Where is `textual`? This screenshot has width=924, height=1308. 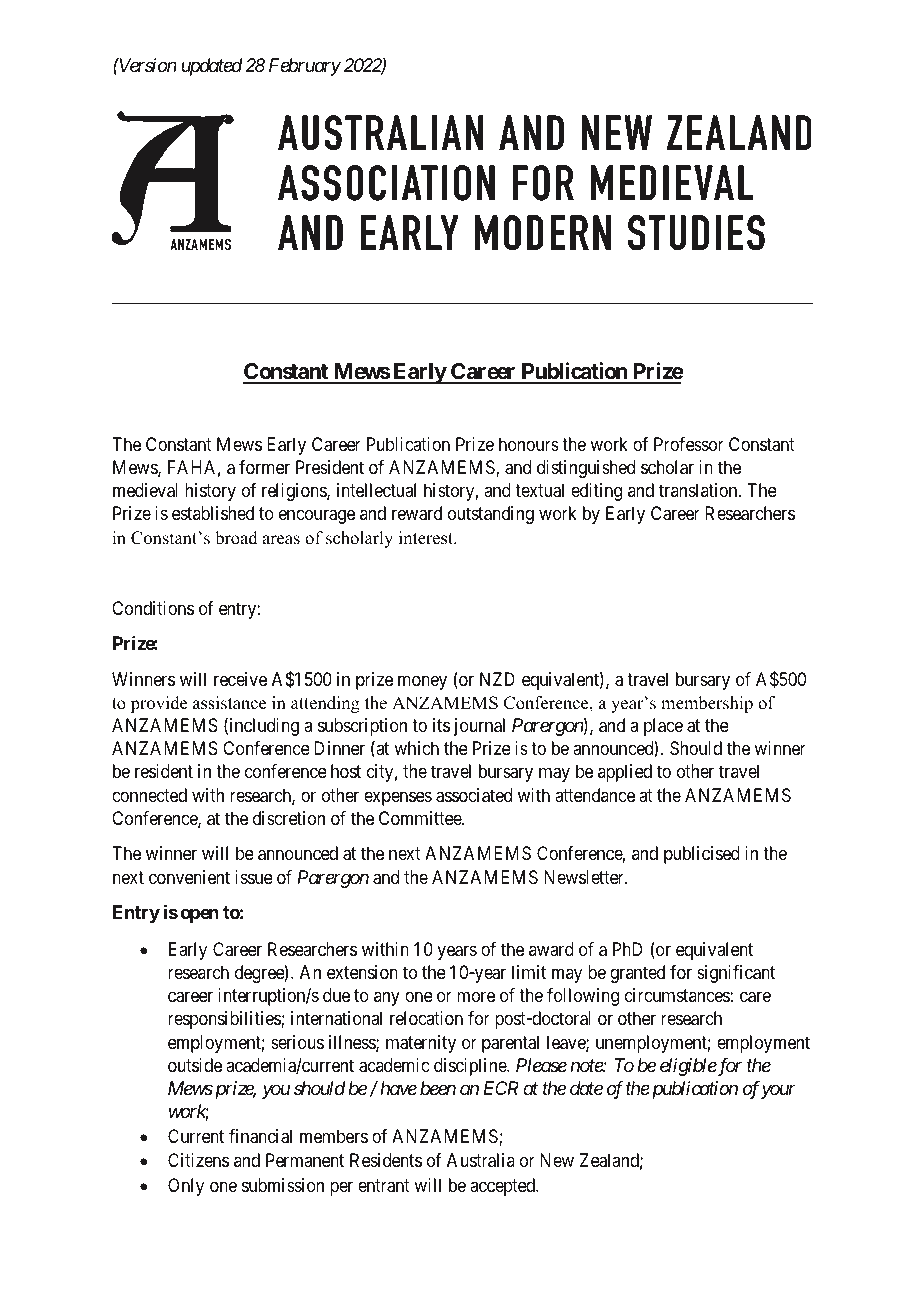 textual is located at coordinates (539, 490).
